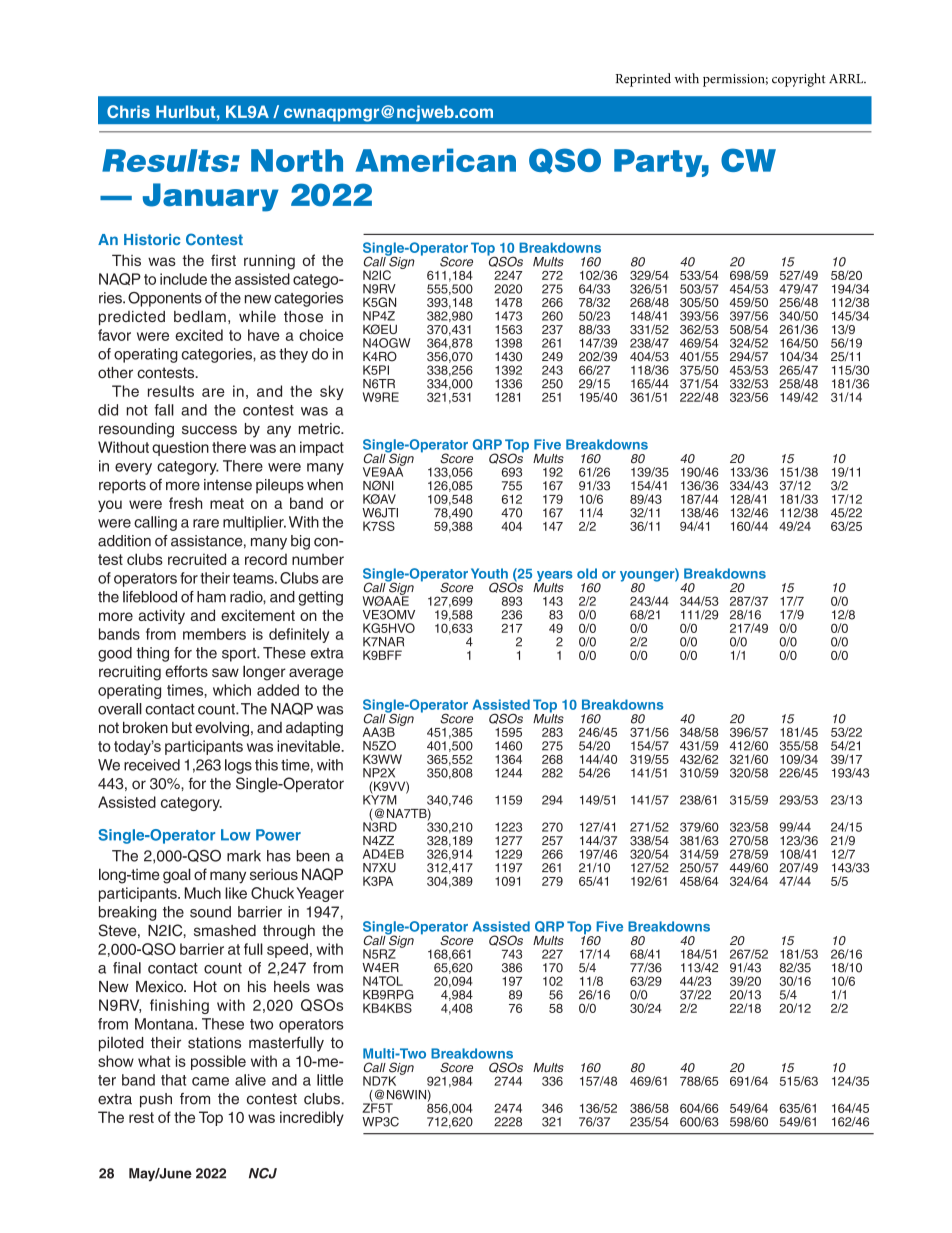 The image size is (952, 1233). Describe the element at coordinates (211, 597) in the screenshot. I see `ham` at that location.
